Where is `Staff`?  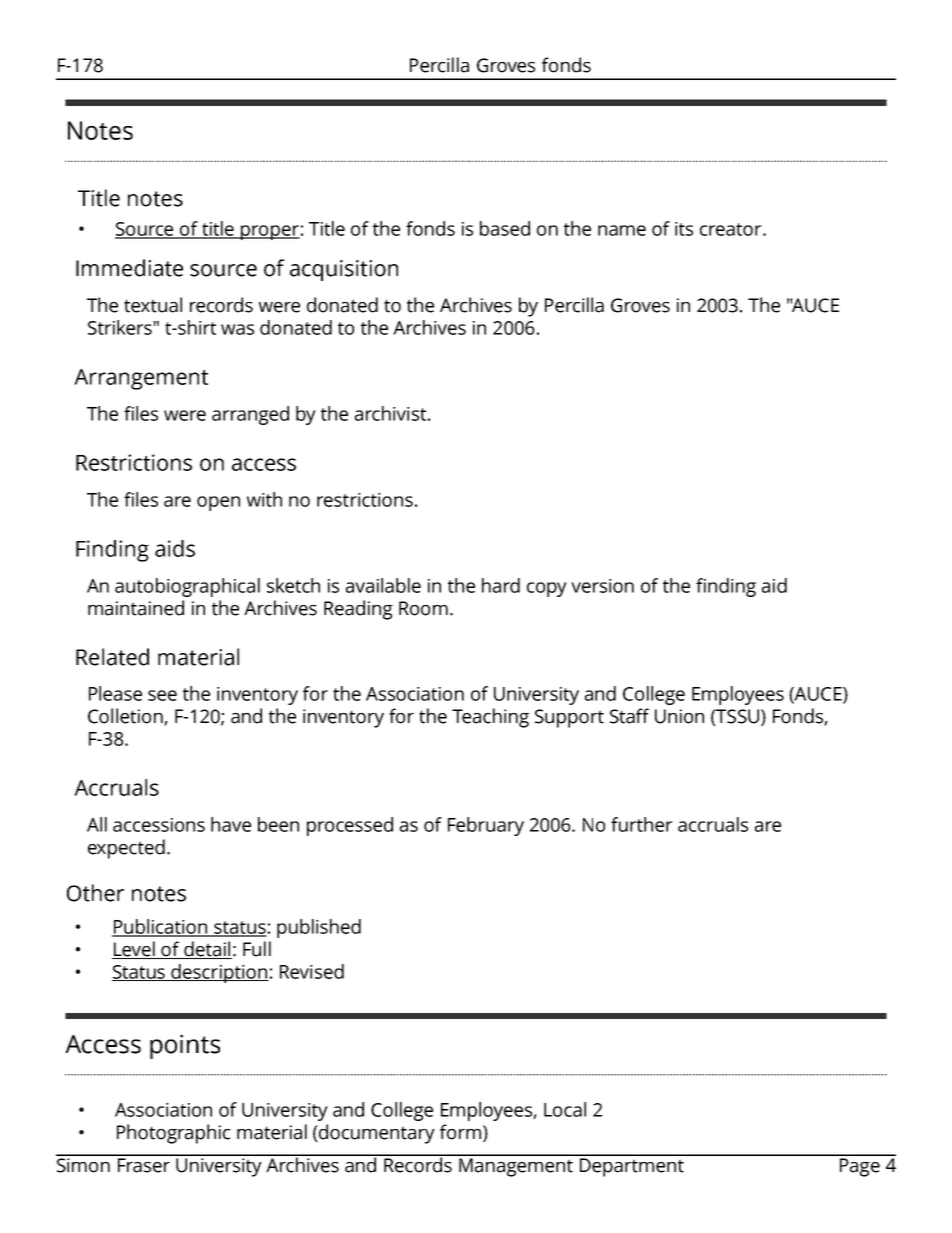
Staff is located at coordinates (629, 716).
